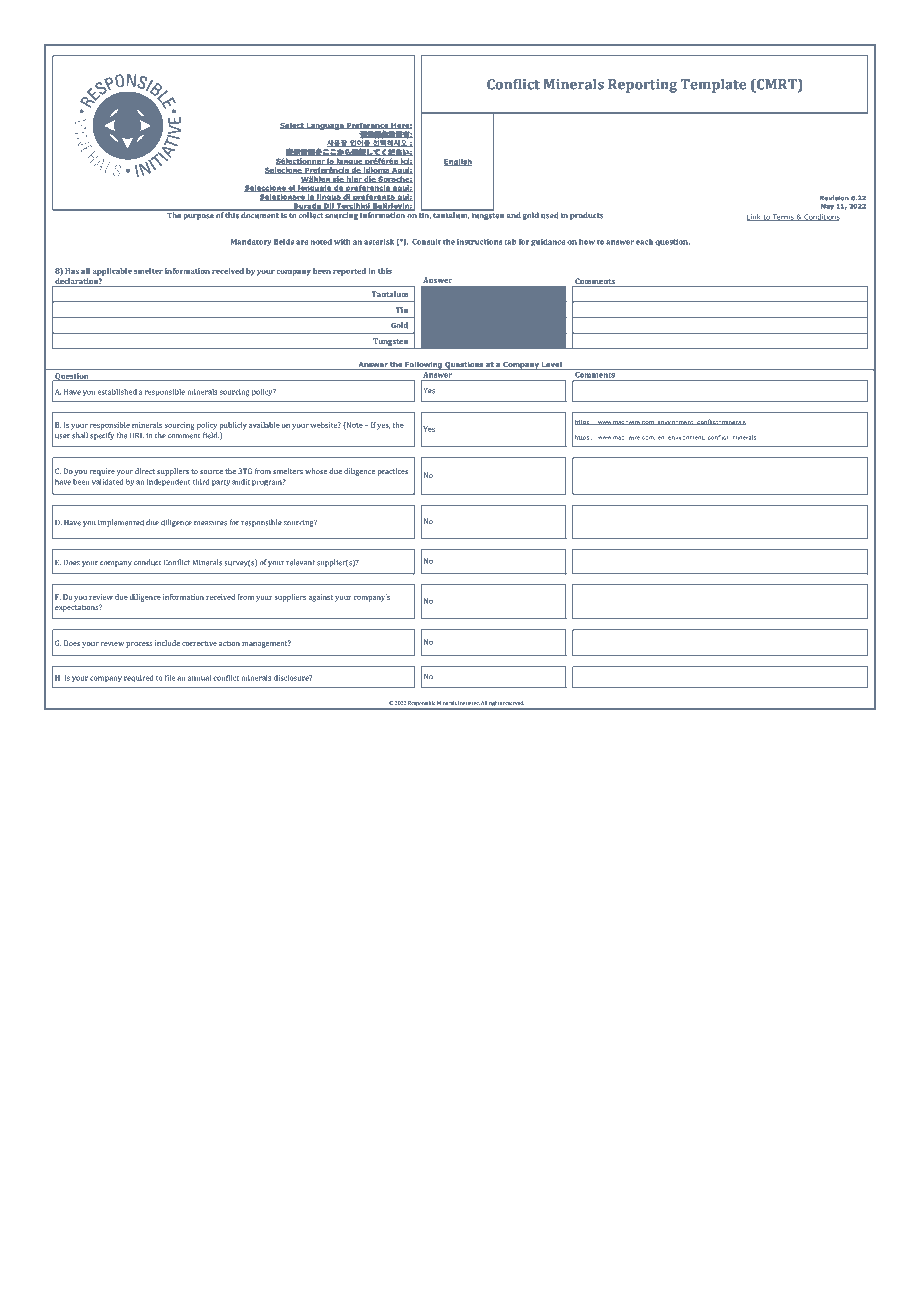  I want to click on established, so click(117, 391).
